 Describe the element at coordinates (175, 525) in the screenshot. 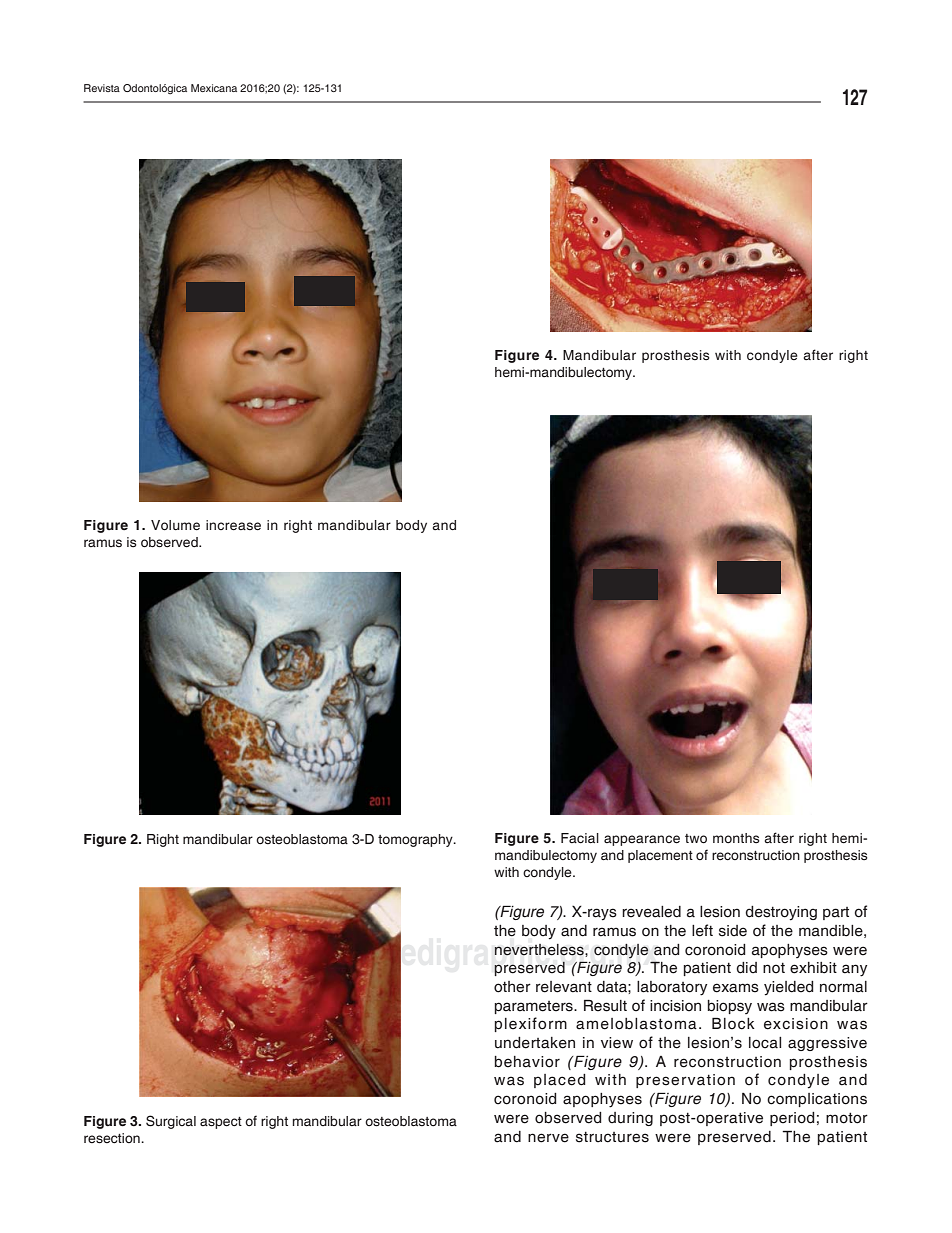

I see `Volume` at that location.
